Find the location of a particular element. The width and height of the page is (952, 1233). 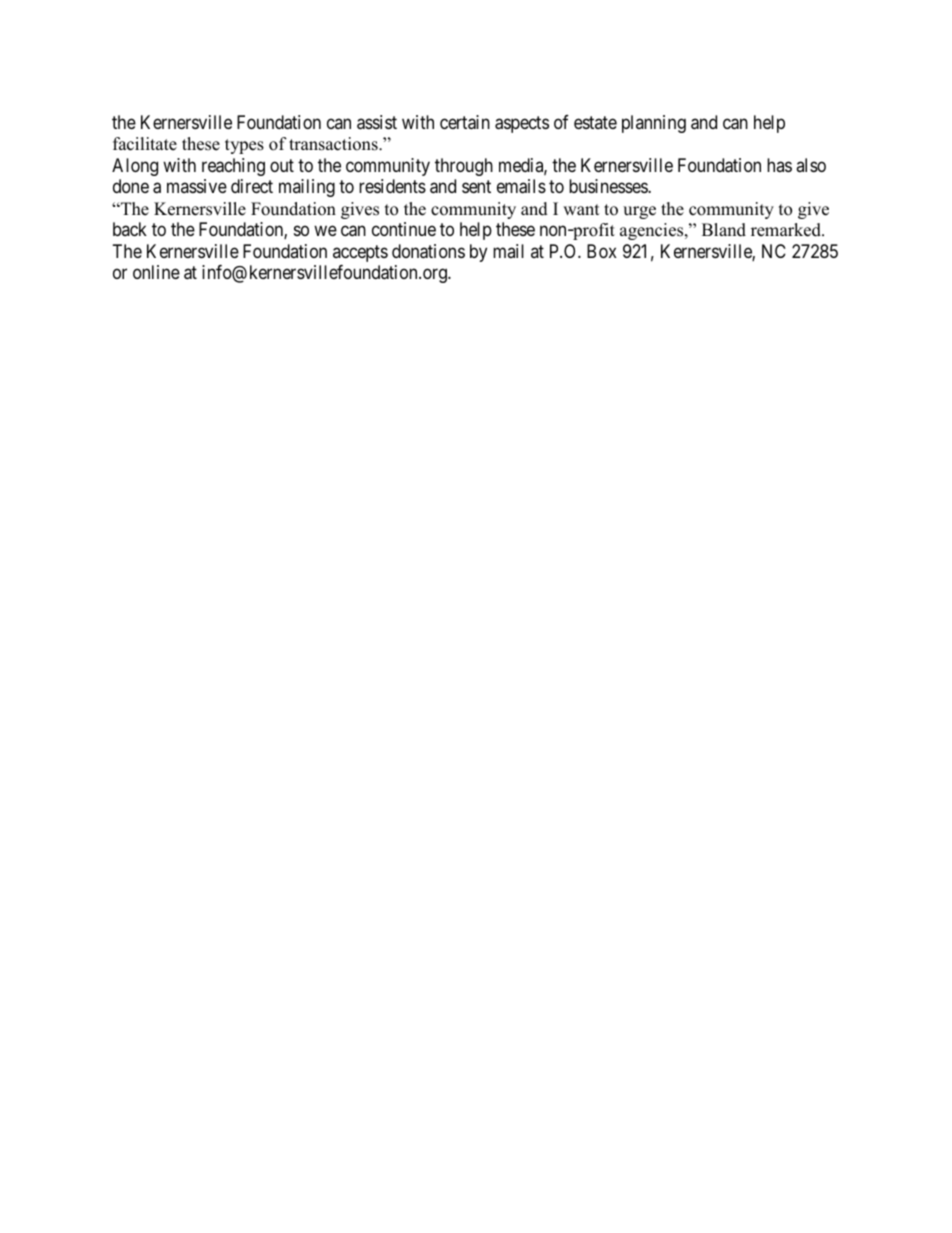

facilitate is located at coordinates (145, 144).
